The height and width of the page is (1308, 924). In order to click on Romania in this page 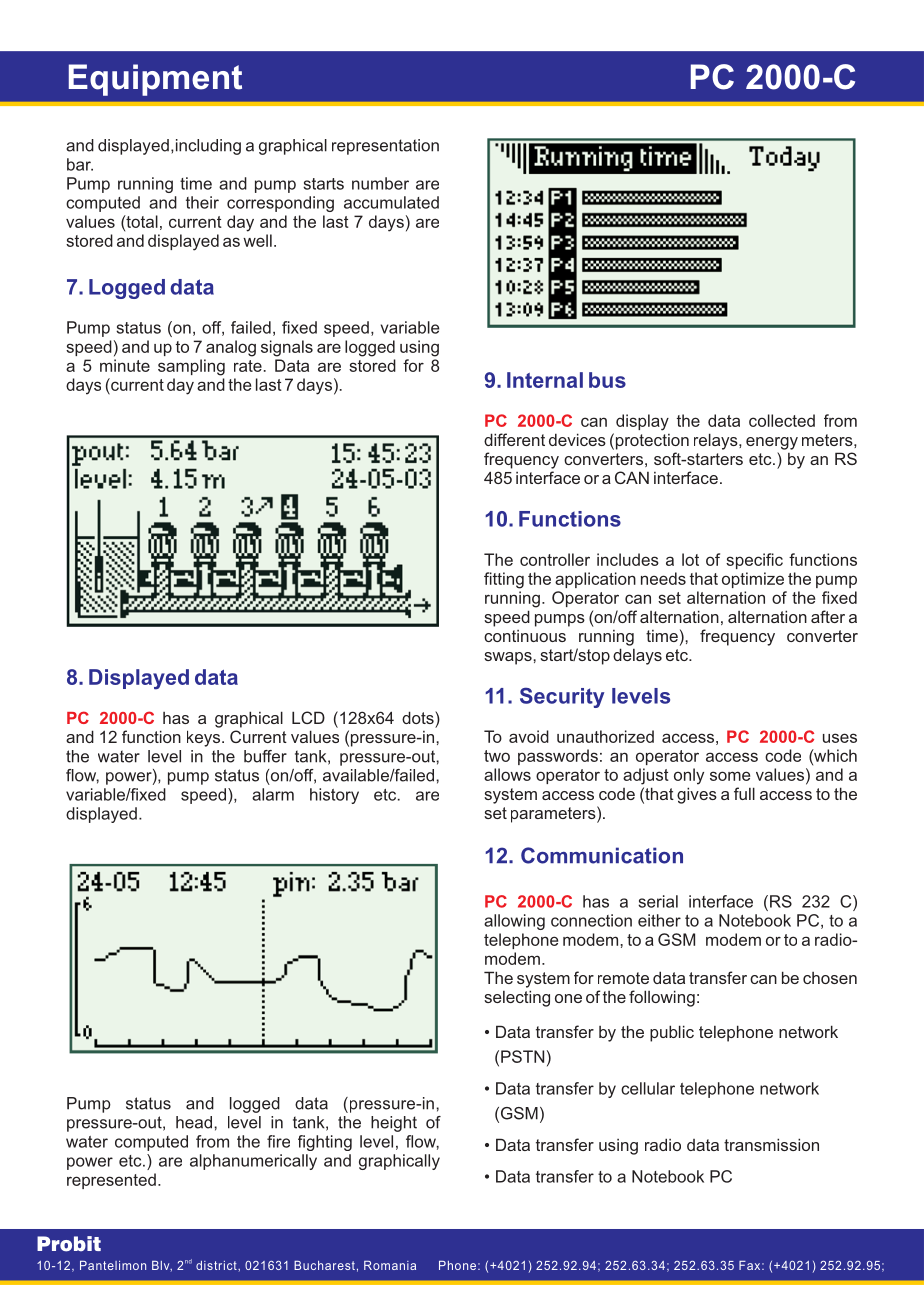, I will do `click(390, 1265)`.
